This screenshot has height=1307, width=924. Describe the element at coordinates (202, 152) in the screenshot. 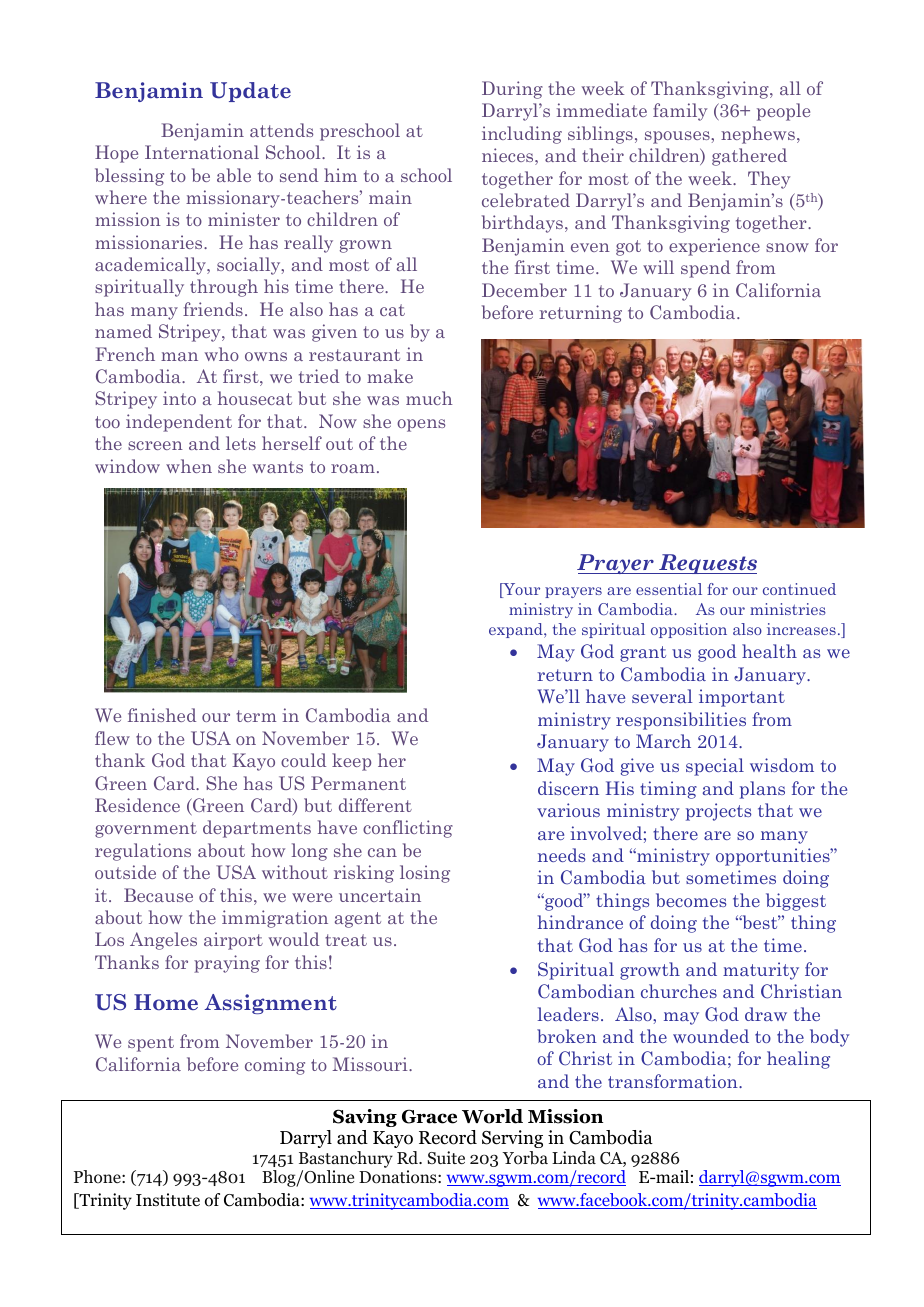

I see `International` at that location.
